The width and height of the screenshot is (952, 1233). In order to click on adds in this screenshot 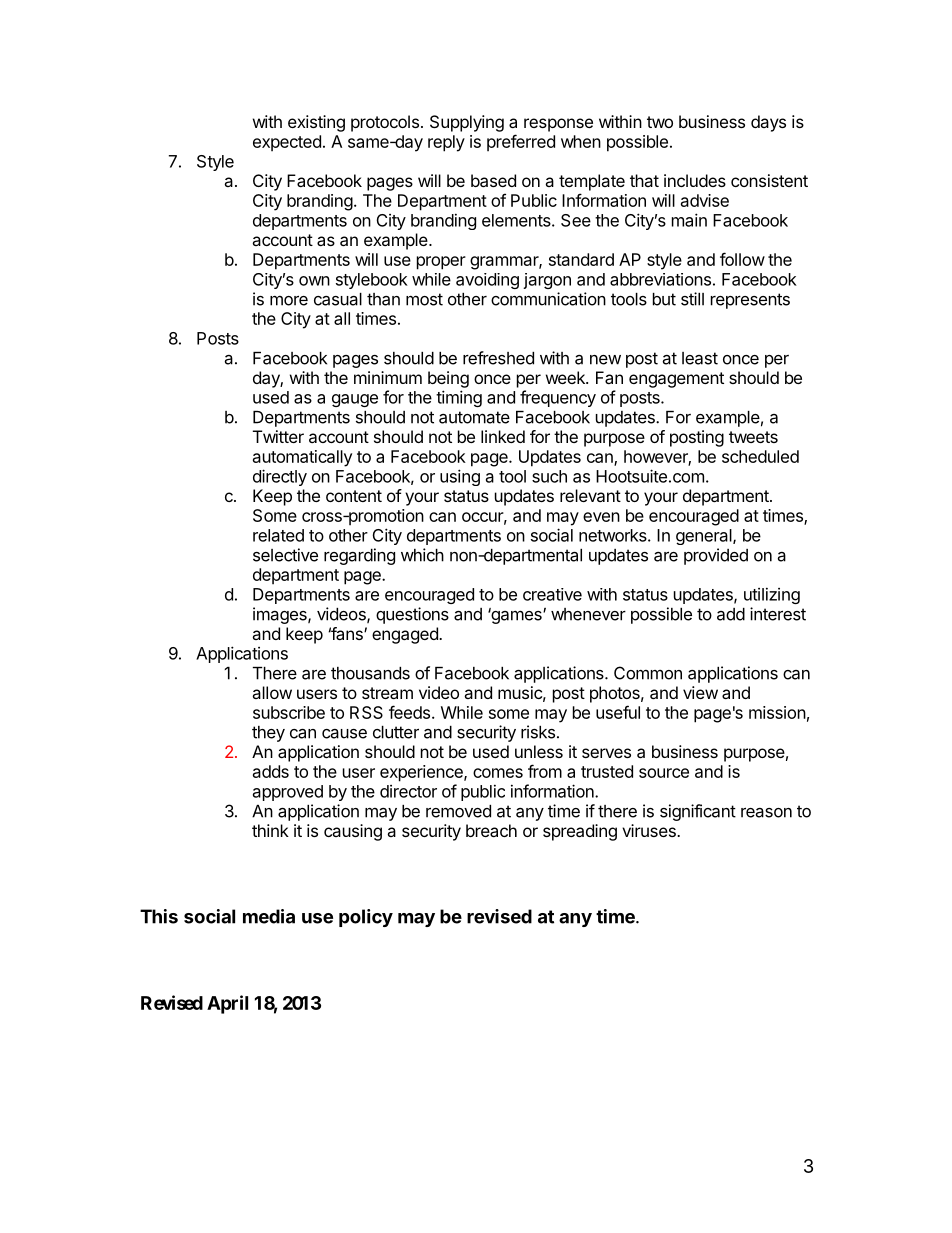, I will do `click(271, 771)`.
